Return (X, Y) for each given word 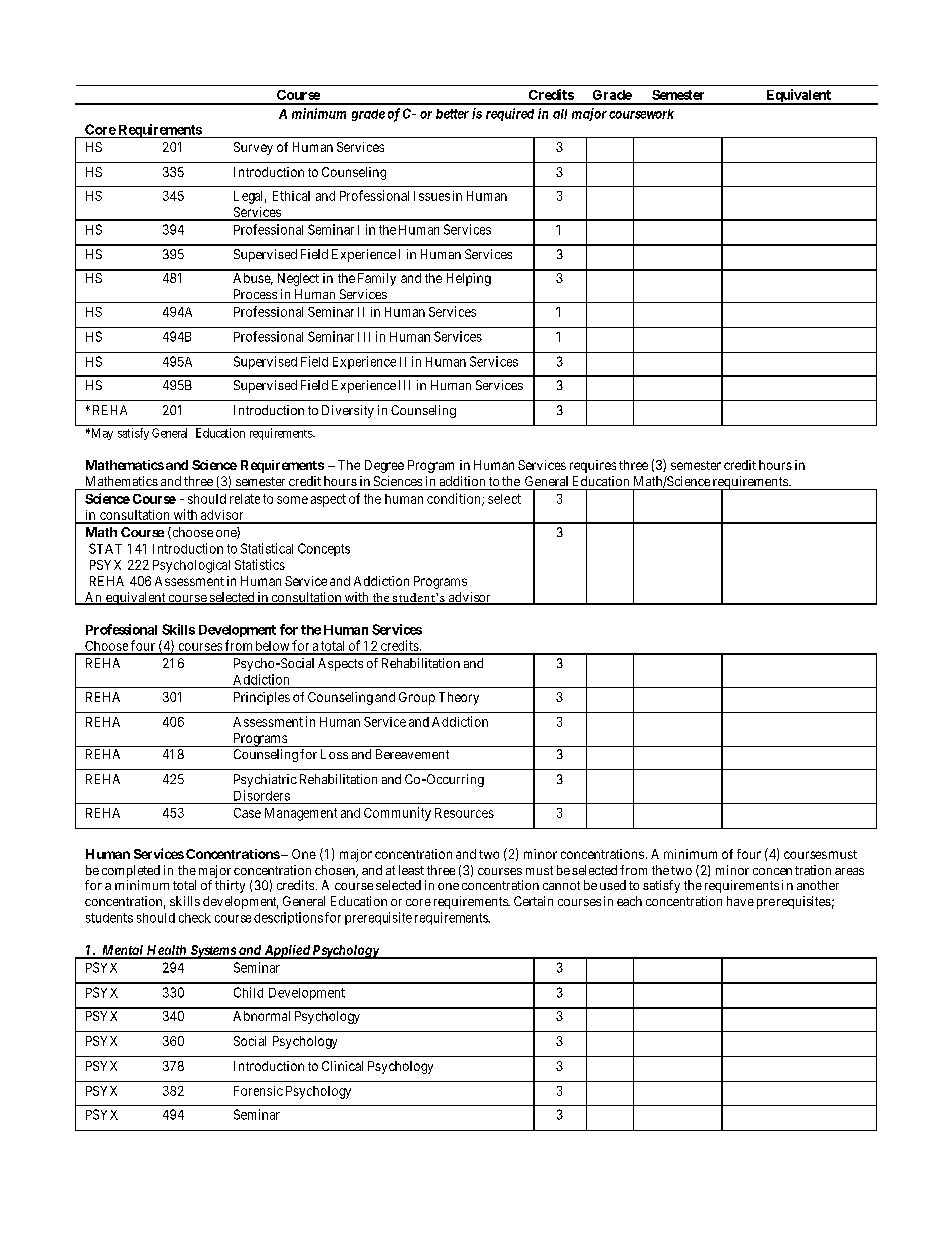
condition (455, 499)
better (452, 114)
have (740, 901)
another (818, 885)
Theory (459, 698)
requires (593, 466)
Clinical (342, 1066)
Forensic (258, 1091)
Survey (253, 148)
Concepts (324, 549)
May (101, 434)
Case (247, 813)
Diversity (348, 411)
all (560, 114)
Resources (464, 813)
